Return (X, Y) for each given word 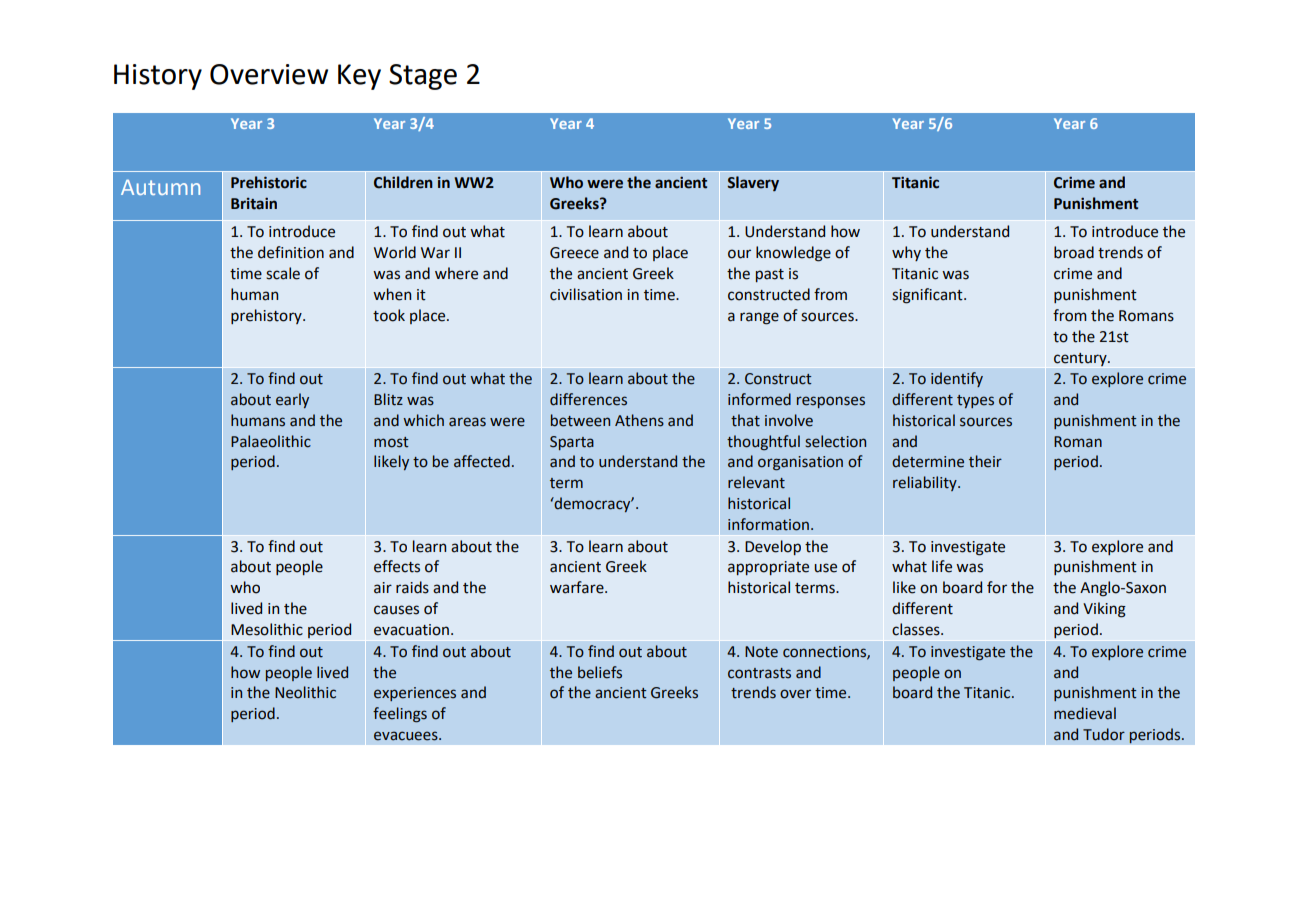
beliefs (600, 672)
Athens (639, 420)
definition (291, 252)
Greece (574, 253)
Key (359, 77)
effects (397, 566)
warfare (578, 587)
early (292, 400)
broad (1074, 252)
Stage (423, 77)
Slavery (753, 183)
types (975, 401)
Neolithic (305, 692)
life (942, 566)
